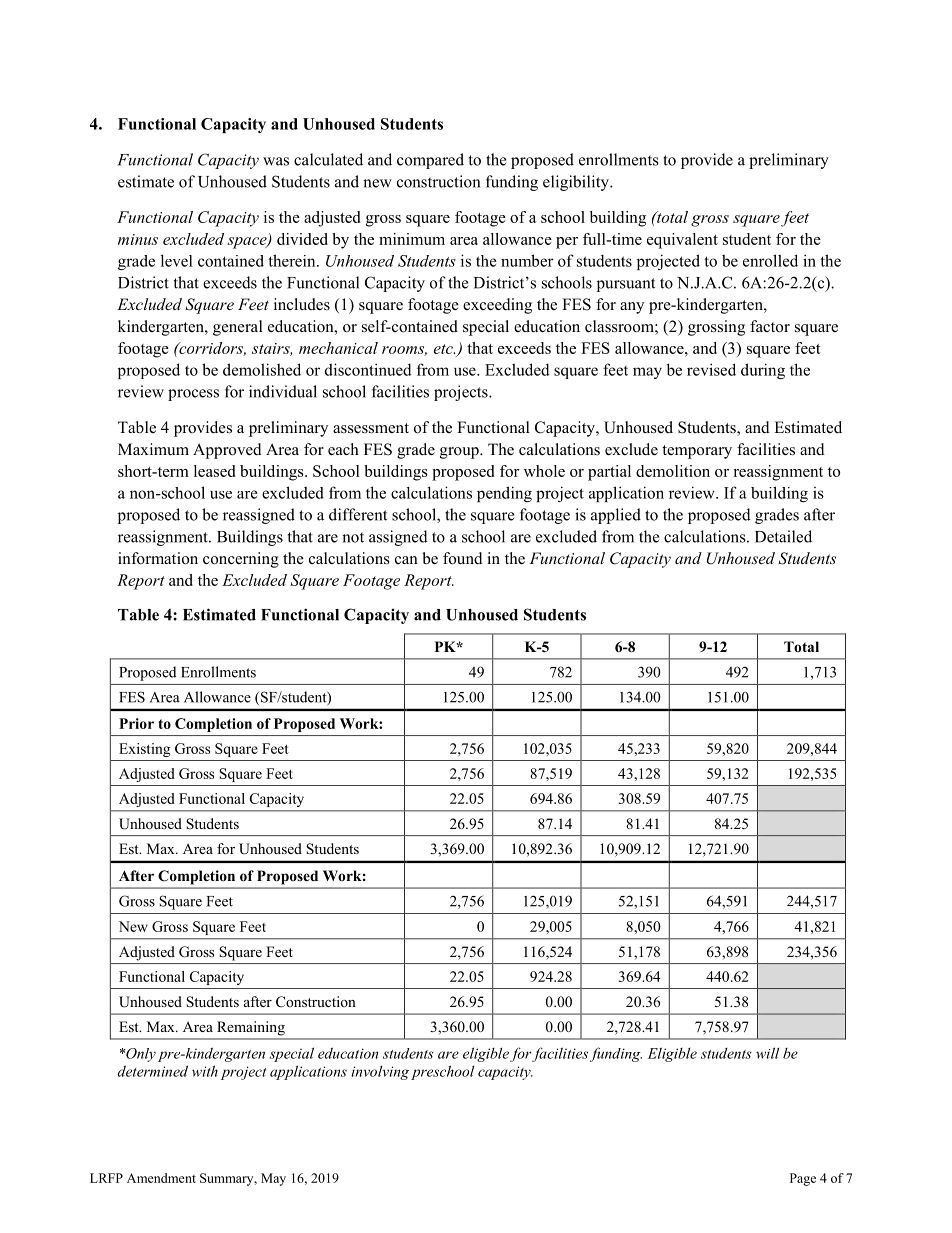 The width and height of the screenshot is (952, 1233). I want to click on Existing, so click(144, 750).
